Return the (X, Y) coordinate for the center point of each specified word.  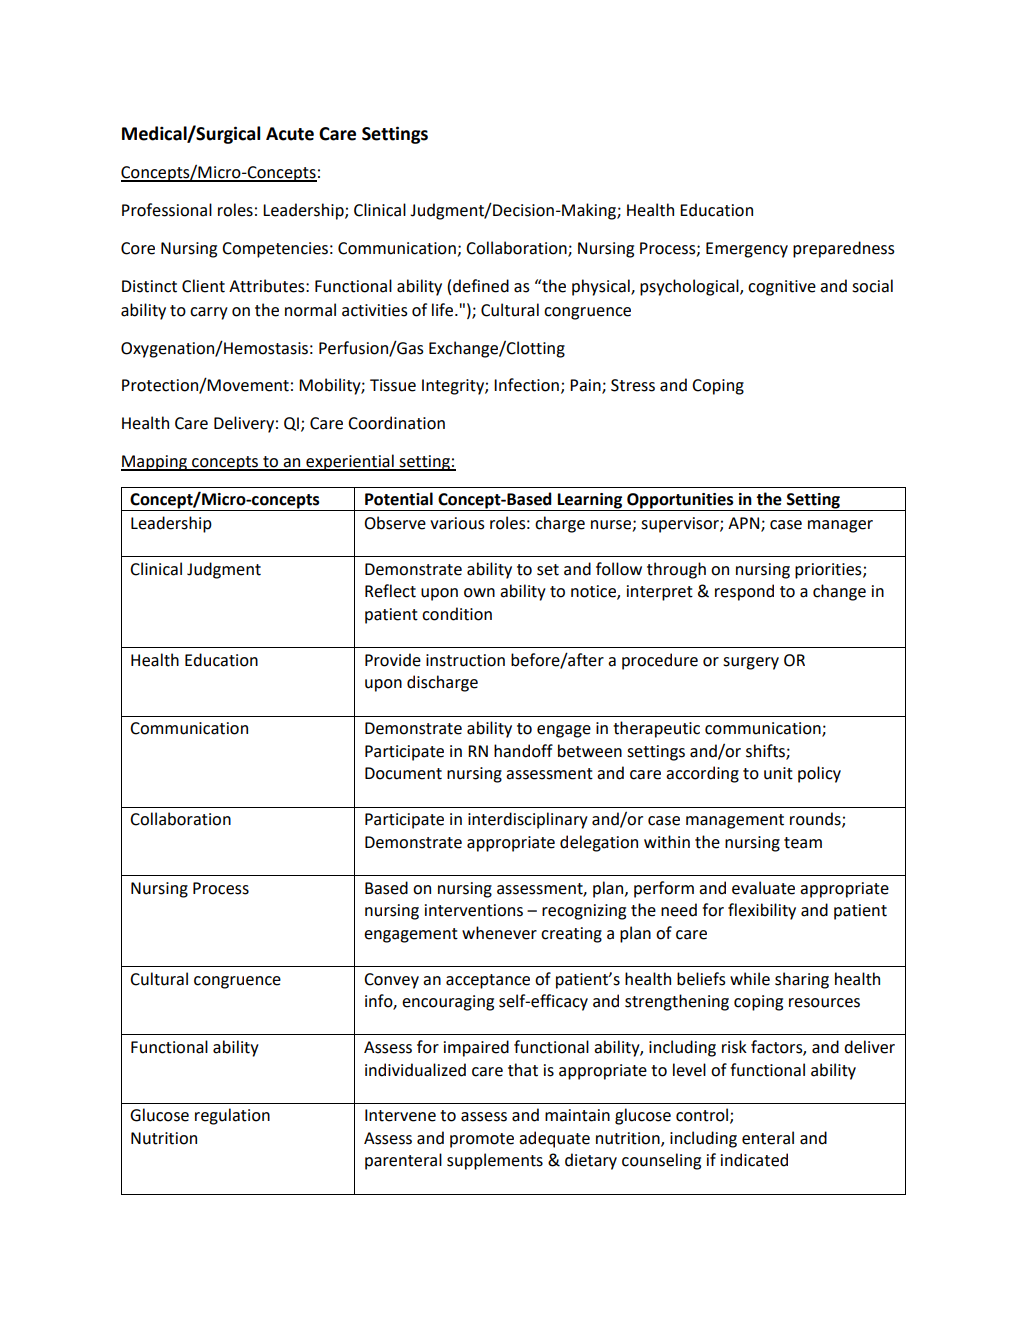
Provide (393, 660)
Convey (391, 981)
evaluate (763, 888)
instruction (465, 660)
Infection (526, 385)
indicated (754, 1160)
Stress (633, 385)
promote (482, 1140)
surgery (751, 663)
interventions (474, 910)
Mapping (155, 463)
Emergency (747, 250)
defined (481, 286)
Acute (290, 134)
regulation (232, 1116)
